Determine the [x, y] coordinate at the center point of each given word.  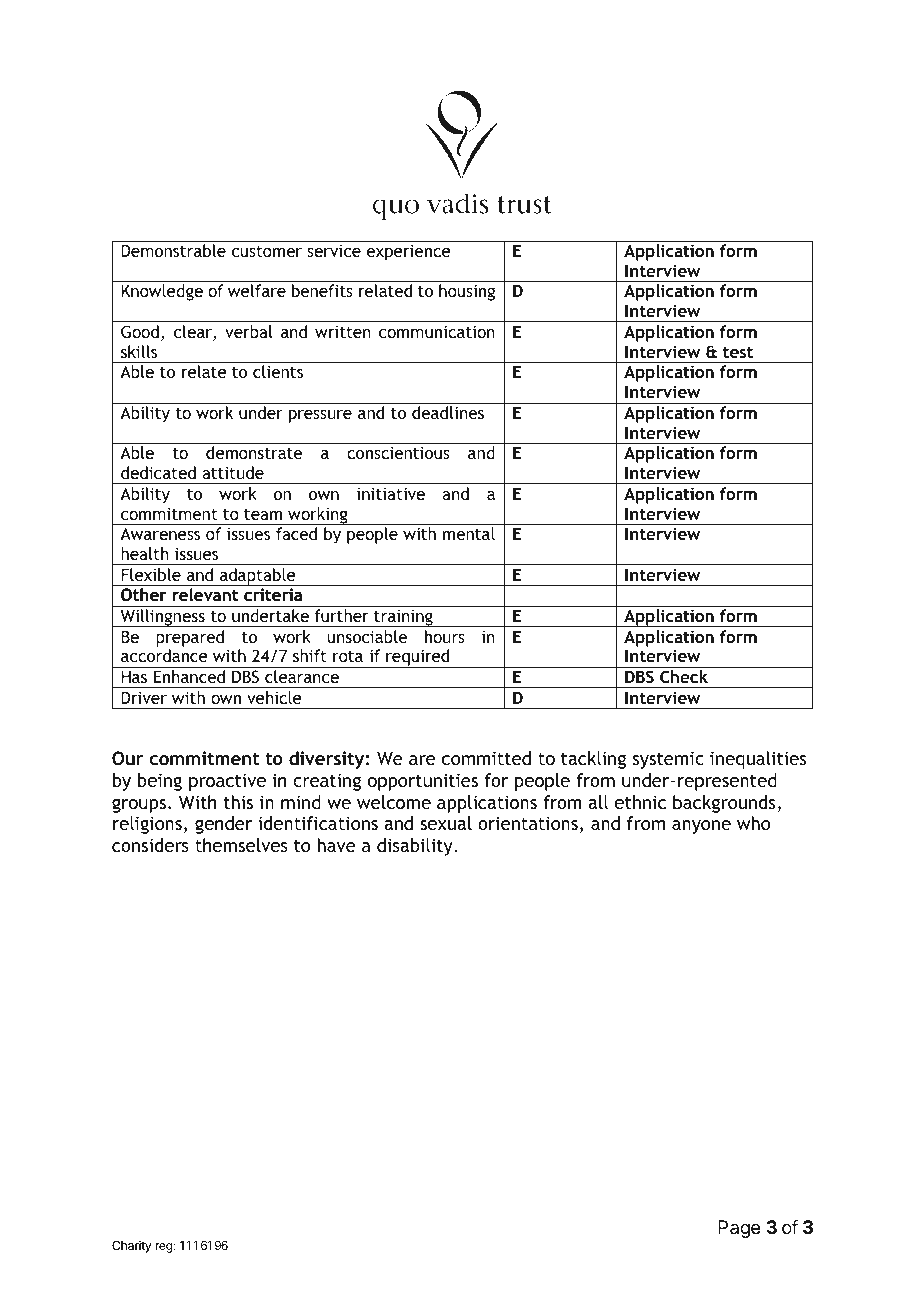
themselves [241, 845]
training [403, 618]
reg [164, 1248]
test [738, 352]
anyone [701, 827]
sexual [446, 823]
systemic [668, 760]
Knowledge [162, 292]
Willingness [162, 618]
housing [467, 292]
